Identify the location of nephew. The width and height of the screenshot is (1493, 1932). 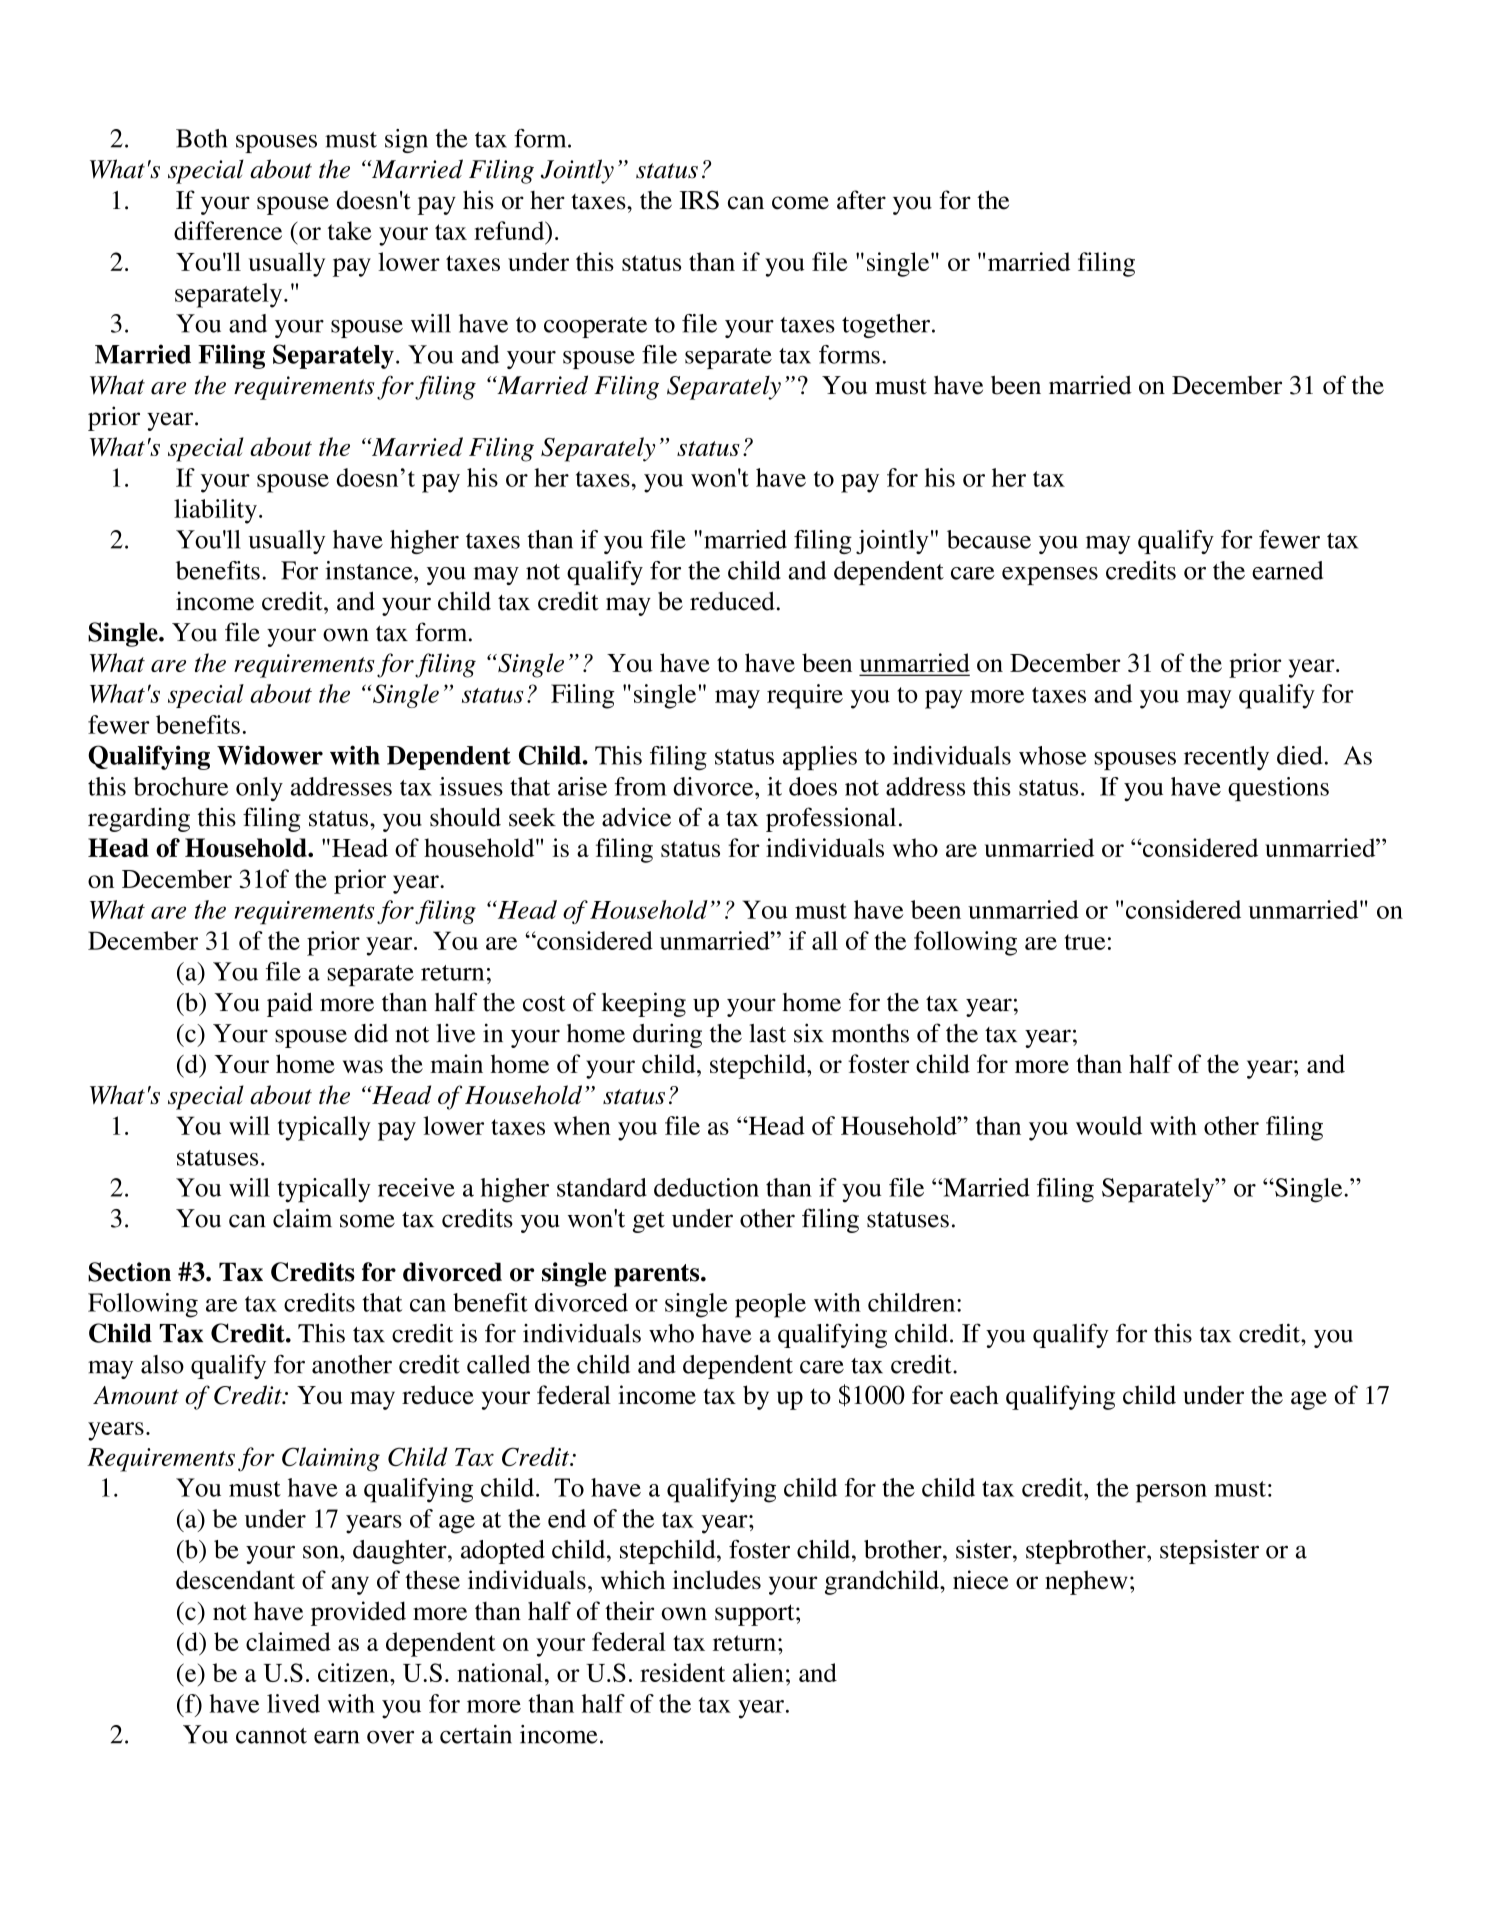
(1086, 1582).
